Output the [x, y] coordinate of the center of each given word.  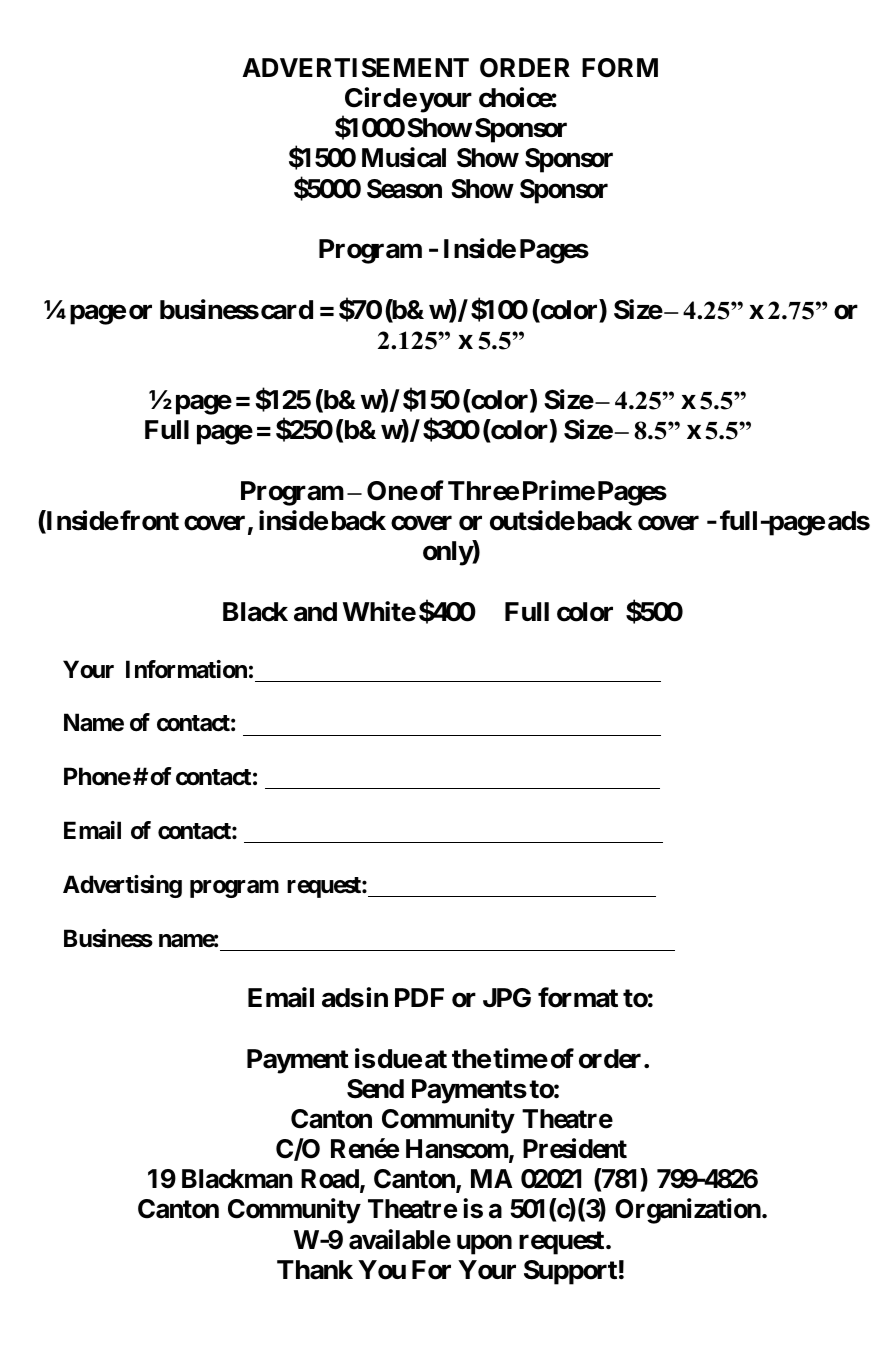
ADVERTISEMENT [355, 68]
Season [404, 189]
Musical [404, 158]
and [315, 612]
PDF [419, 997]
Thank [315, 1270]
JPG [507, 998]
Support [570, 1272]
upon [484, 1244]
